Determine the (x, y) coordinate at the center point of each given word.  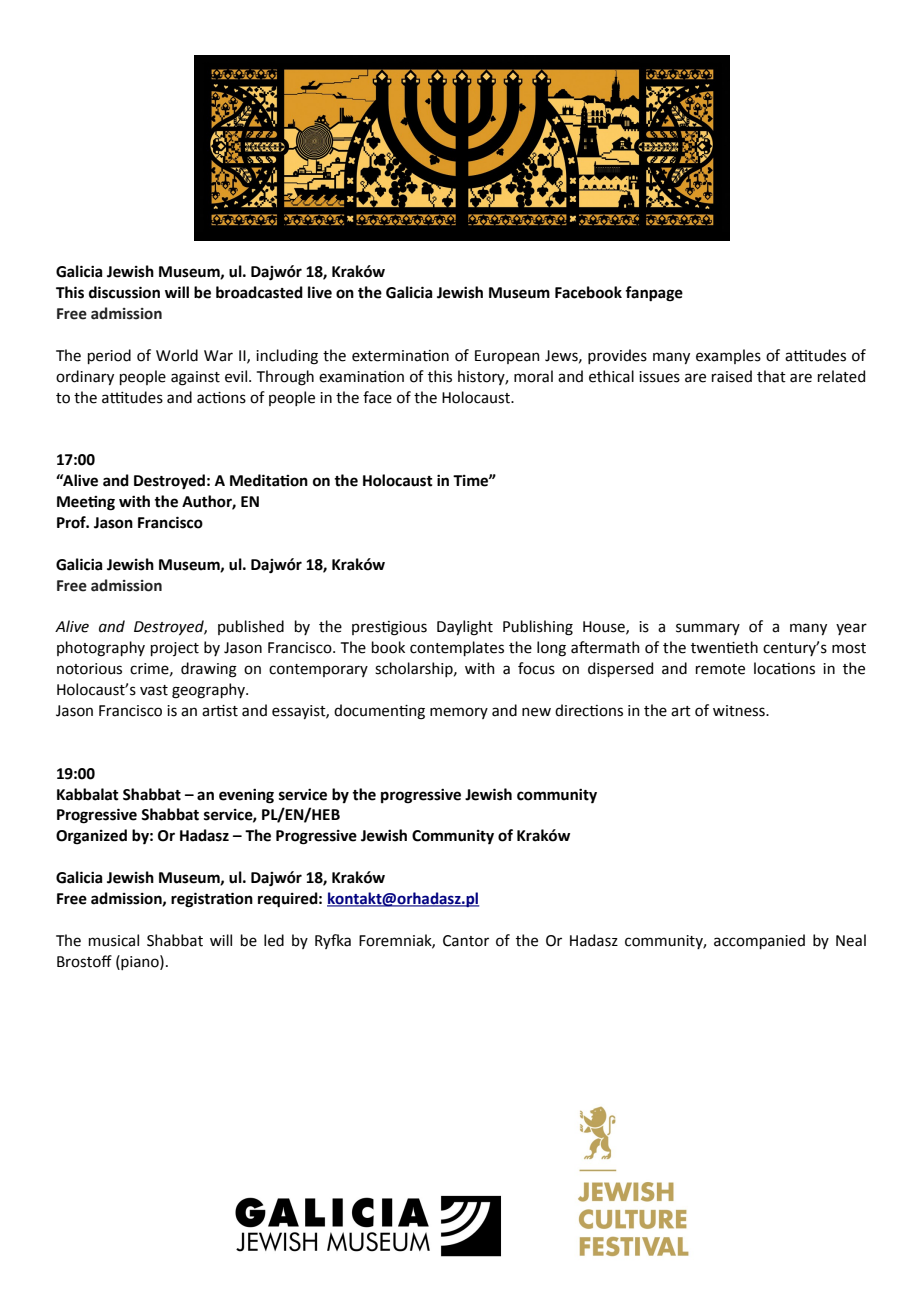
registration (212, 900)
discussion (124, 292)
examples (728, 356)
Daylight (465, 628)
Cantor (466, 941)
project (175, 649)
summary (708, 629)
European (507, 357)
